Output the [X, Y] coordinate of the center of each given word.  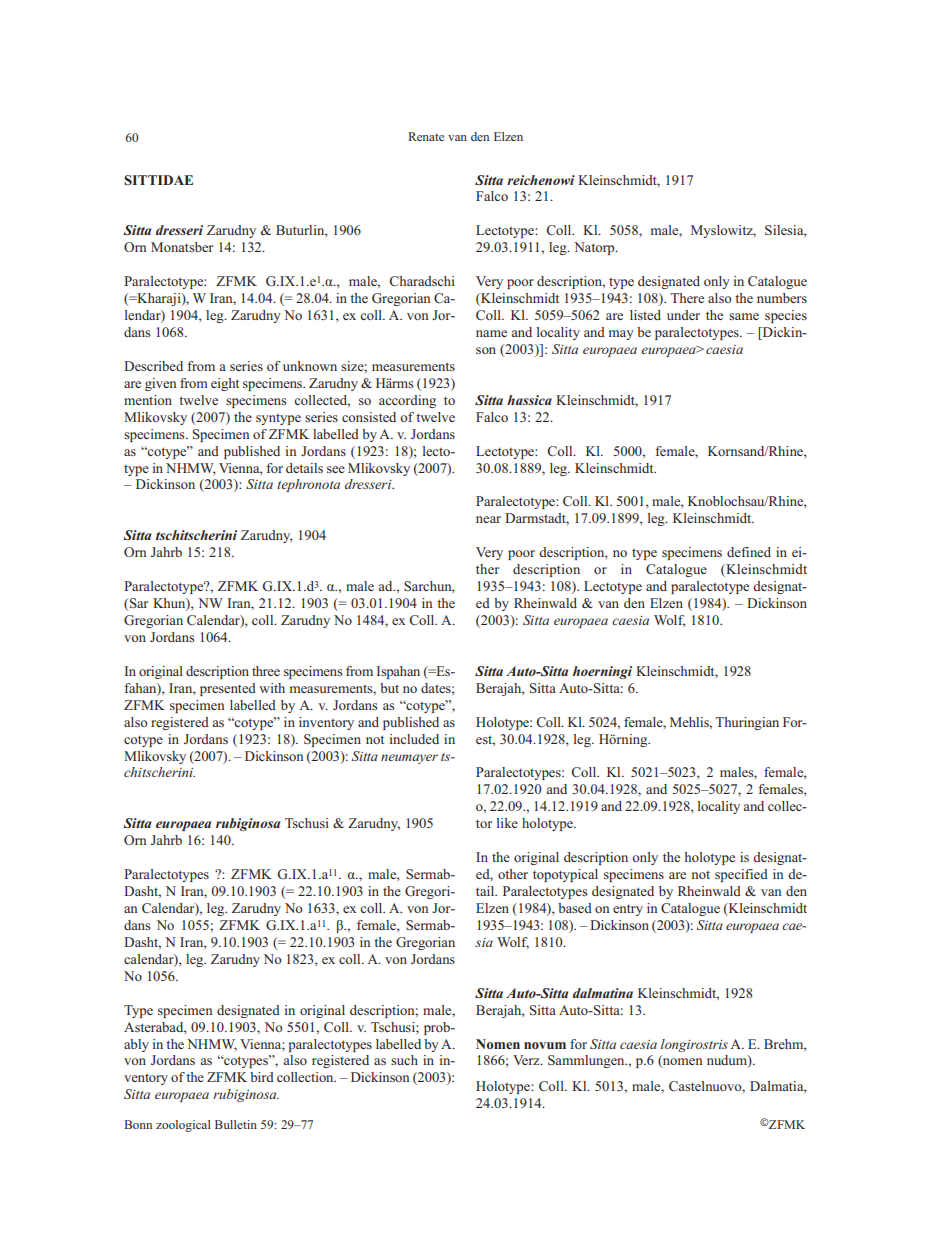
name [491, 333]
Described [153, 366]
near [488, 519]
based [575, 908]
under [683, 315]
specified [741, 875]
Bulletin [236, 1124]
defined [749, 552]
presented [228, 689]
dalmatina [603, 993]
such [404, 1060]
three [266, 671]
